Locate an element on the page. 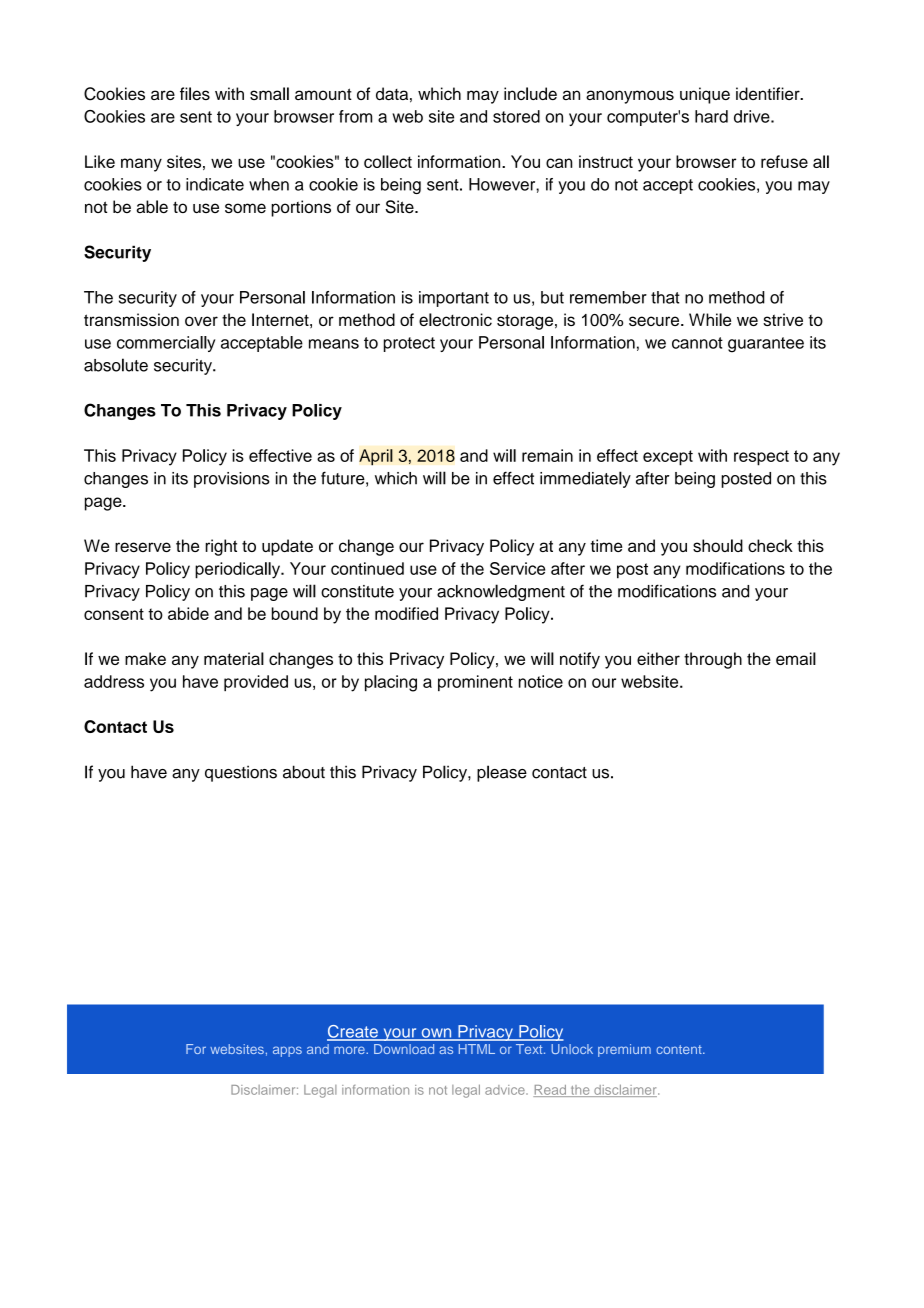  apps is located at coordinates (287, 1051).
